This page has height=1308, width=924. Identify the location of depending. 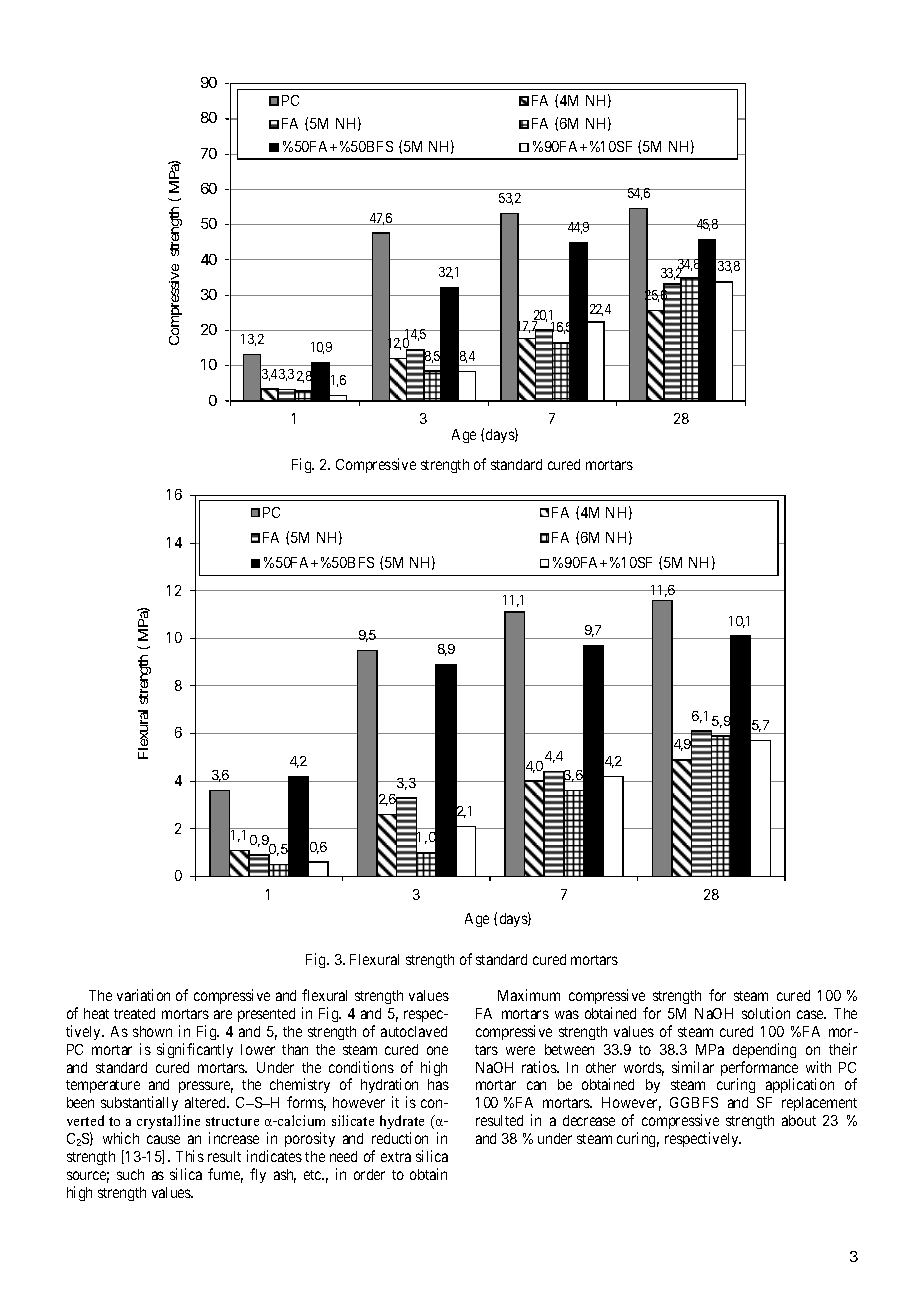
(764, 1050).
